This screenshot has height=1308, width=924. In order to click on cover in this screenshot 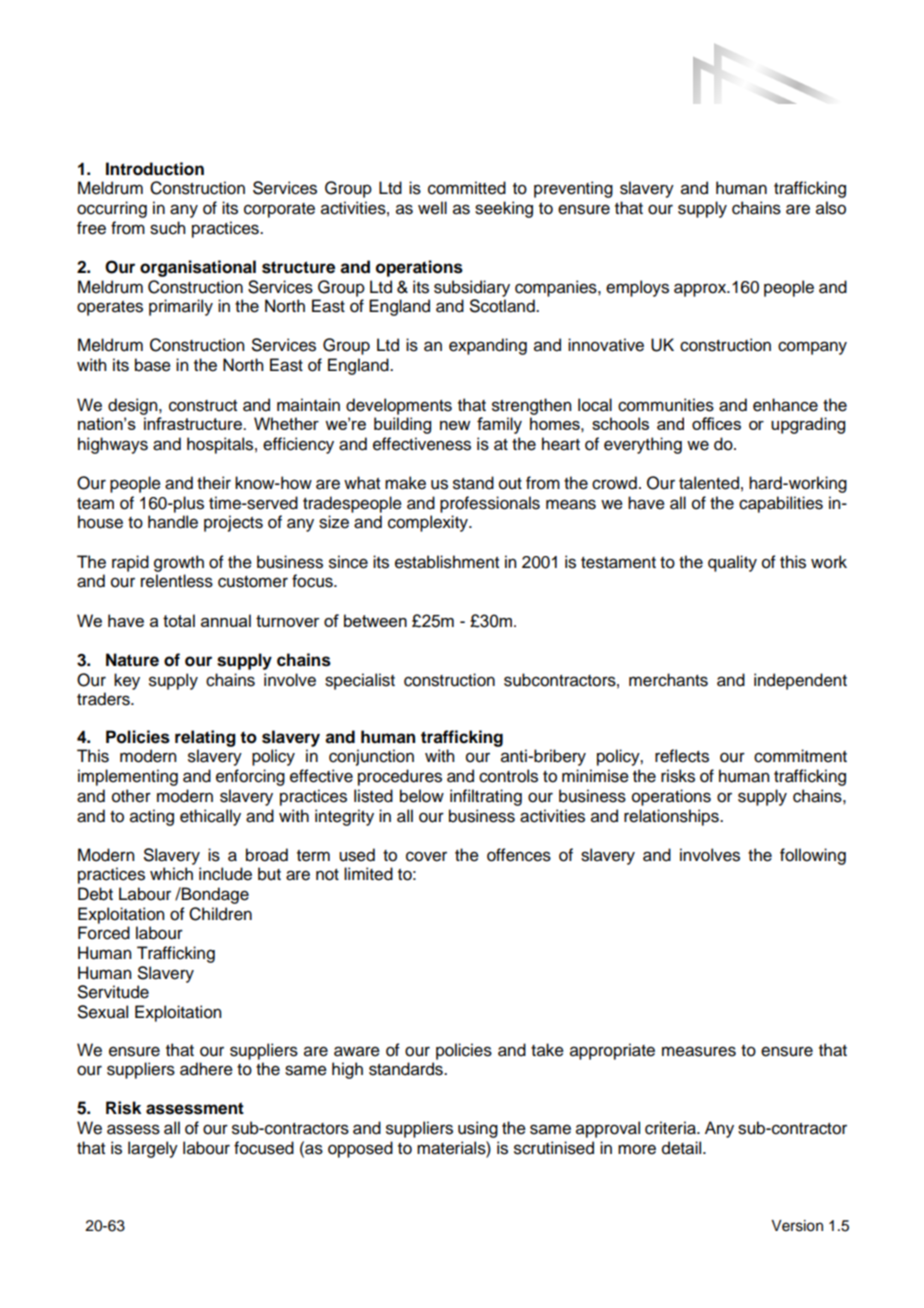, I will do `click(426, 856)`.
